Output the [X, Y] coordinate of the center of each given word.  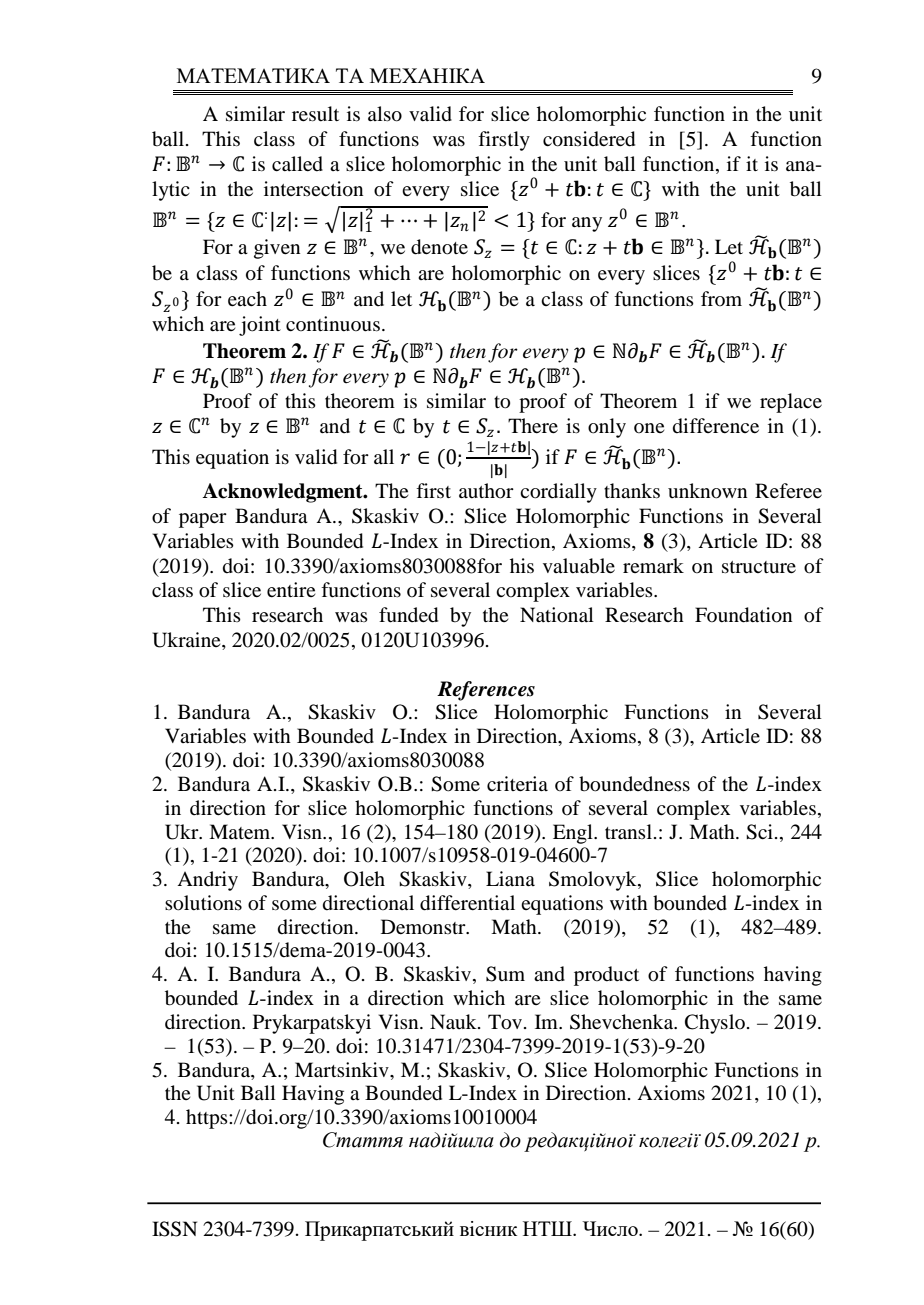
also [385, 114]
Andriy [207, 881]
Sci [759, 832]
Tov [506, 1022]
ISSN [174, 1229]
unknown [707, 491]
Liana [510, 878]
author [486, 491]
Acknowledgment [283, 493]
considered [589, 139]
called [297, 164]
